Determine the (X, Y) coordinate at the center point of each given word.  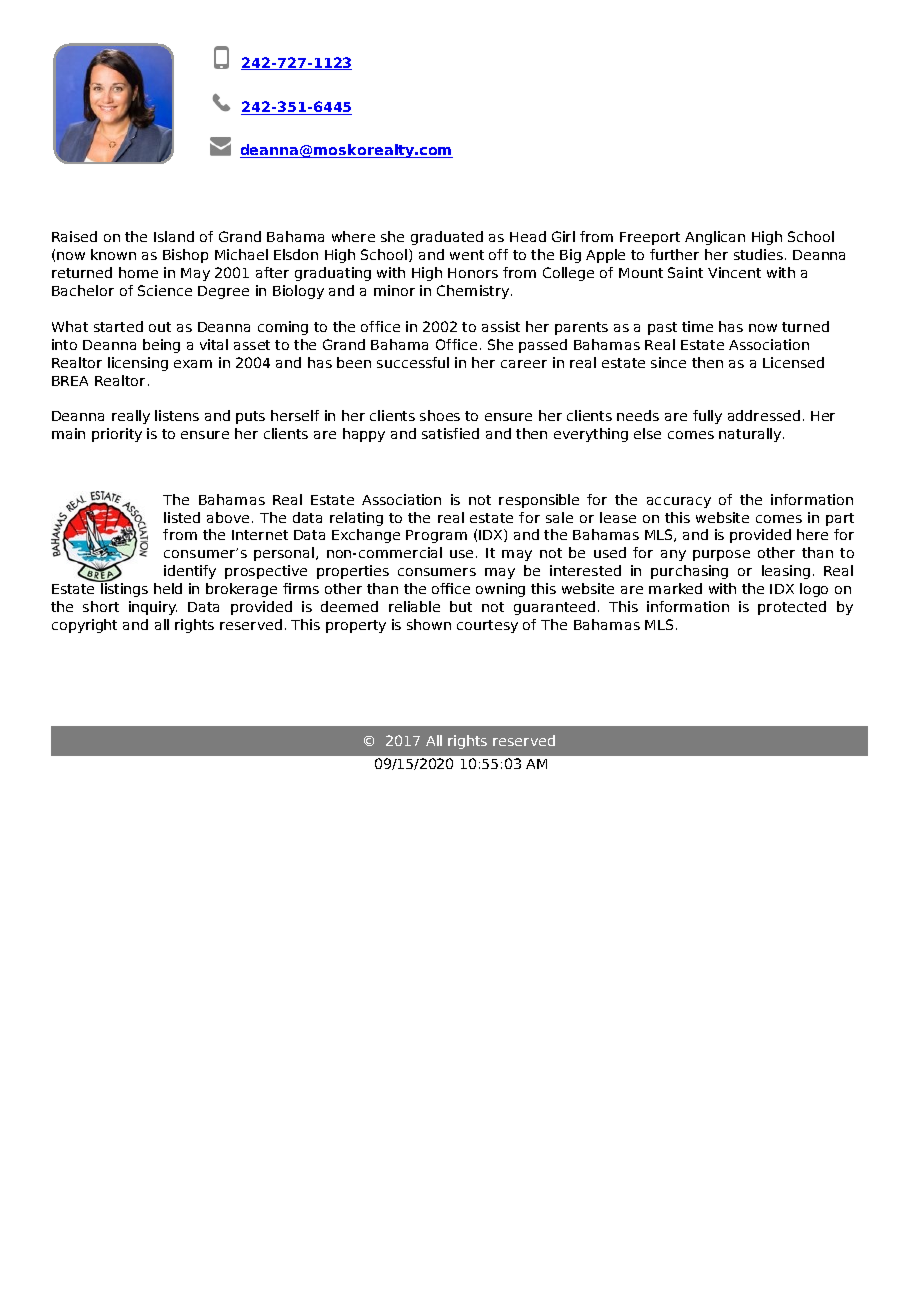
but (461, 606)
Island (174, 236)
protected (792, 608)
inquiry (153, 608)
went (467, 255)
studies (758, 254)
